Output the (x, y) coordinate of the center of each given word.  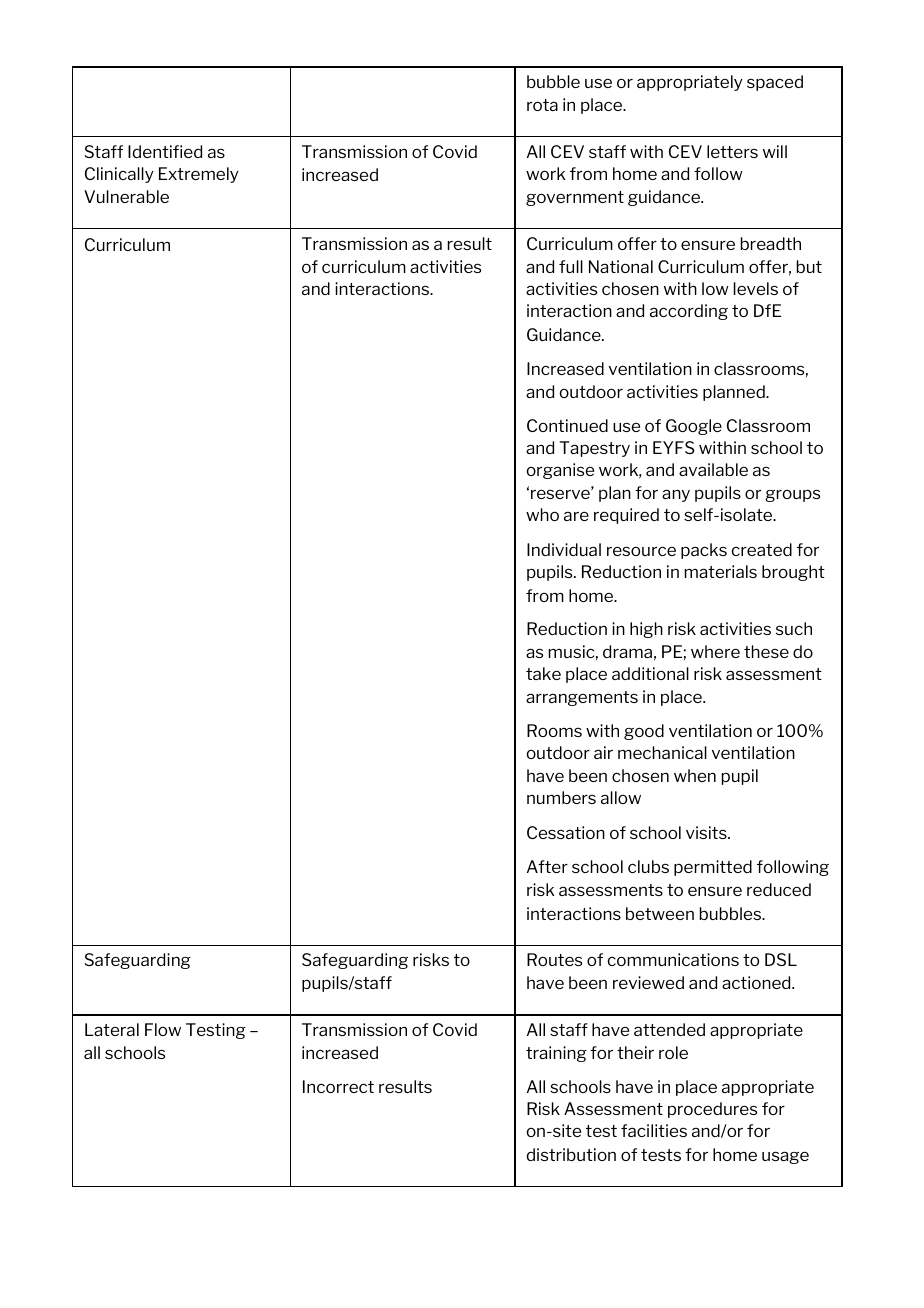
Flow (163, 1029)
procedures (712, 1110)
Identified (165, 151)
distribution (571, 1154)
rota (542, 105)
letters (732, 151)
